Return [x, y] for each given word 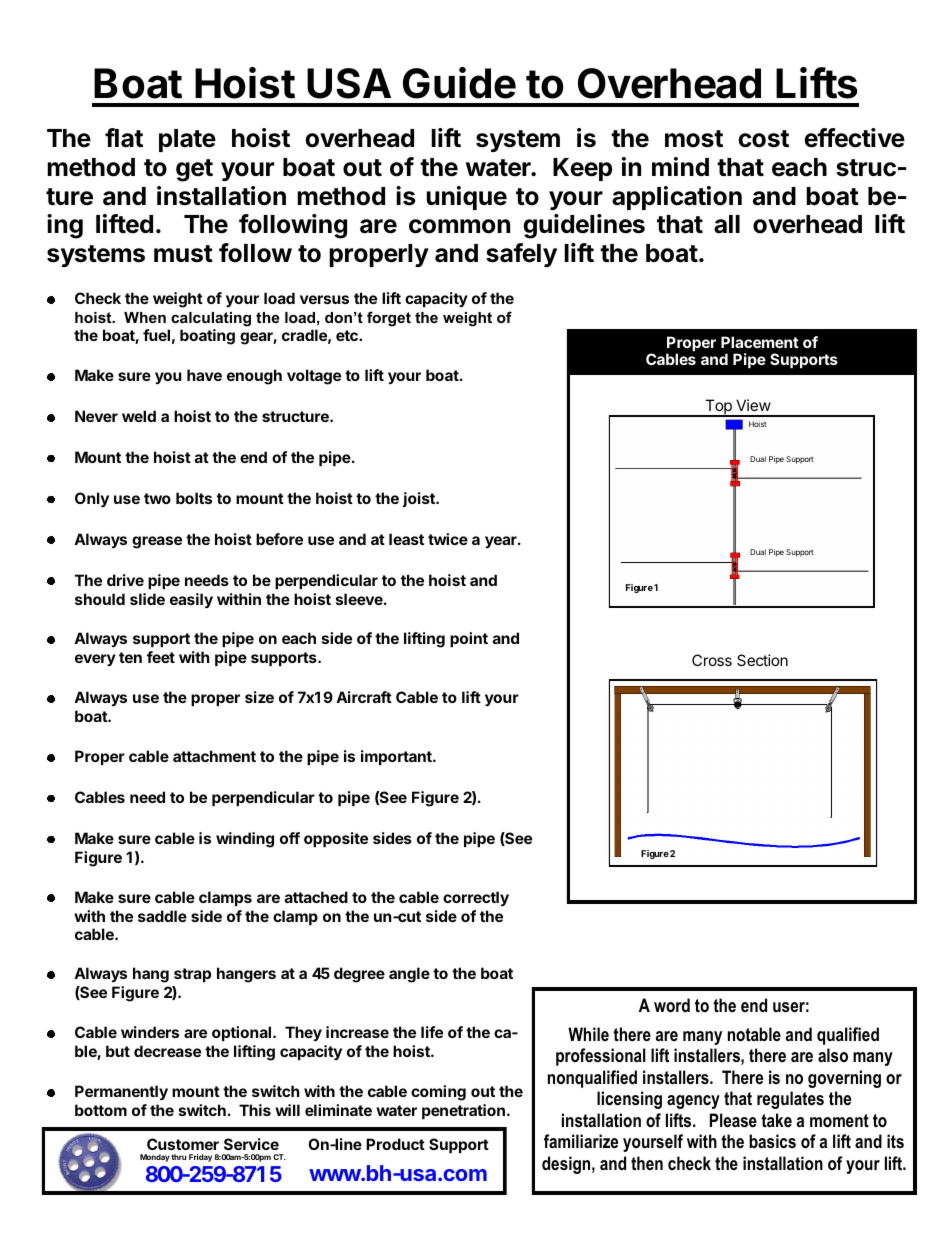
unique [466, 198]
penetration [463, 1111]
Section [762, 660]
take [776, 1120]
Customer [183, 1144]
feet [161, 657]
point [469, 639]
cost [763, 139]
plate [187, 140]
